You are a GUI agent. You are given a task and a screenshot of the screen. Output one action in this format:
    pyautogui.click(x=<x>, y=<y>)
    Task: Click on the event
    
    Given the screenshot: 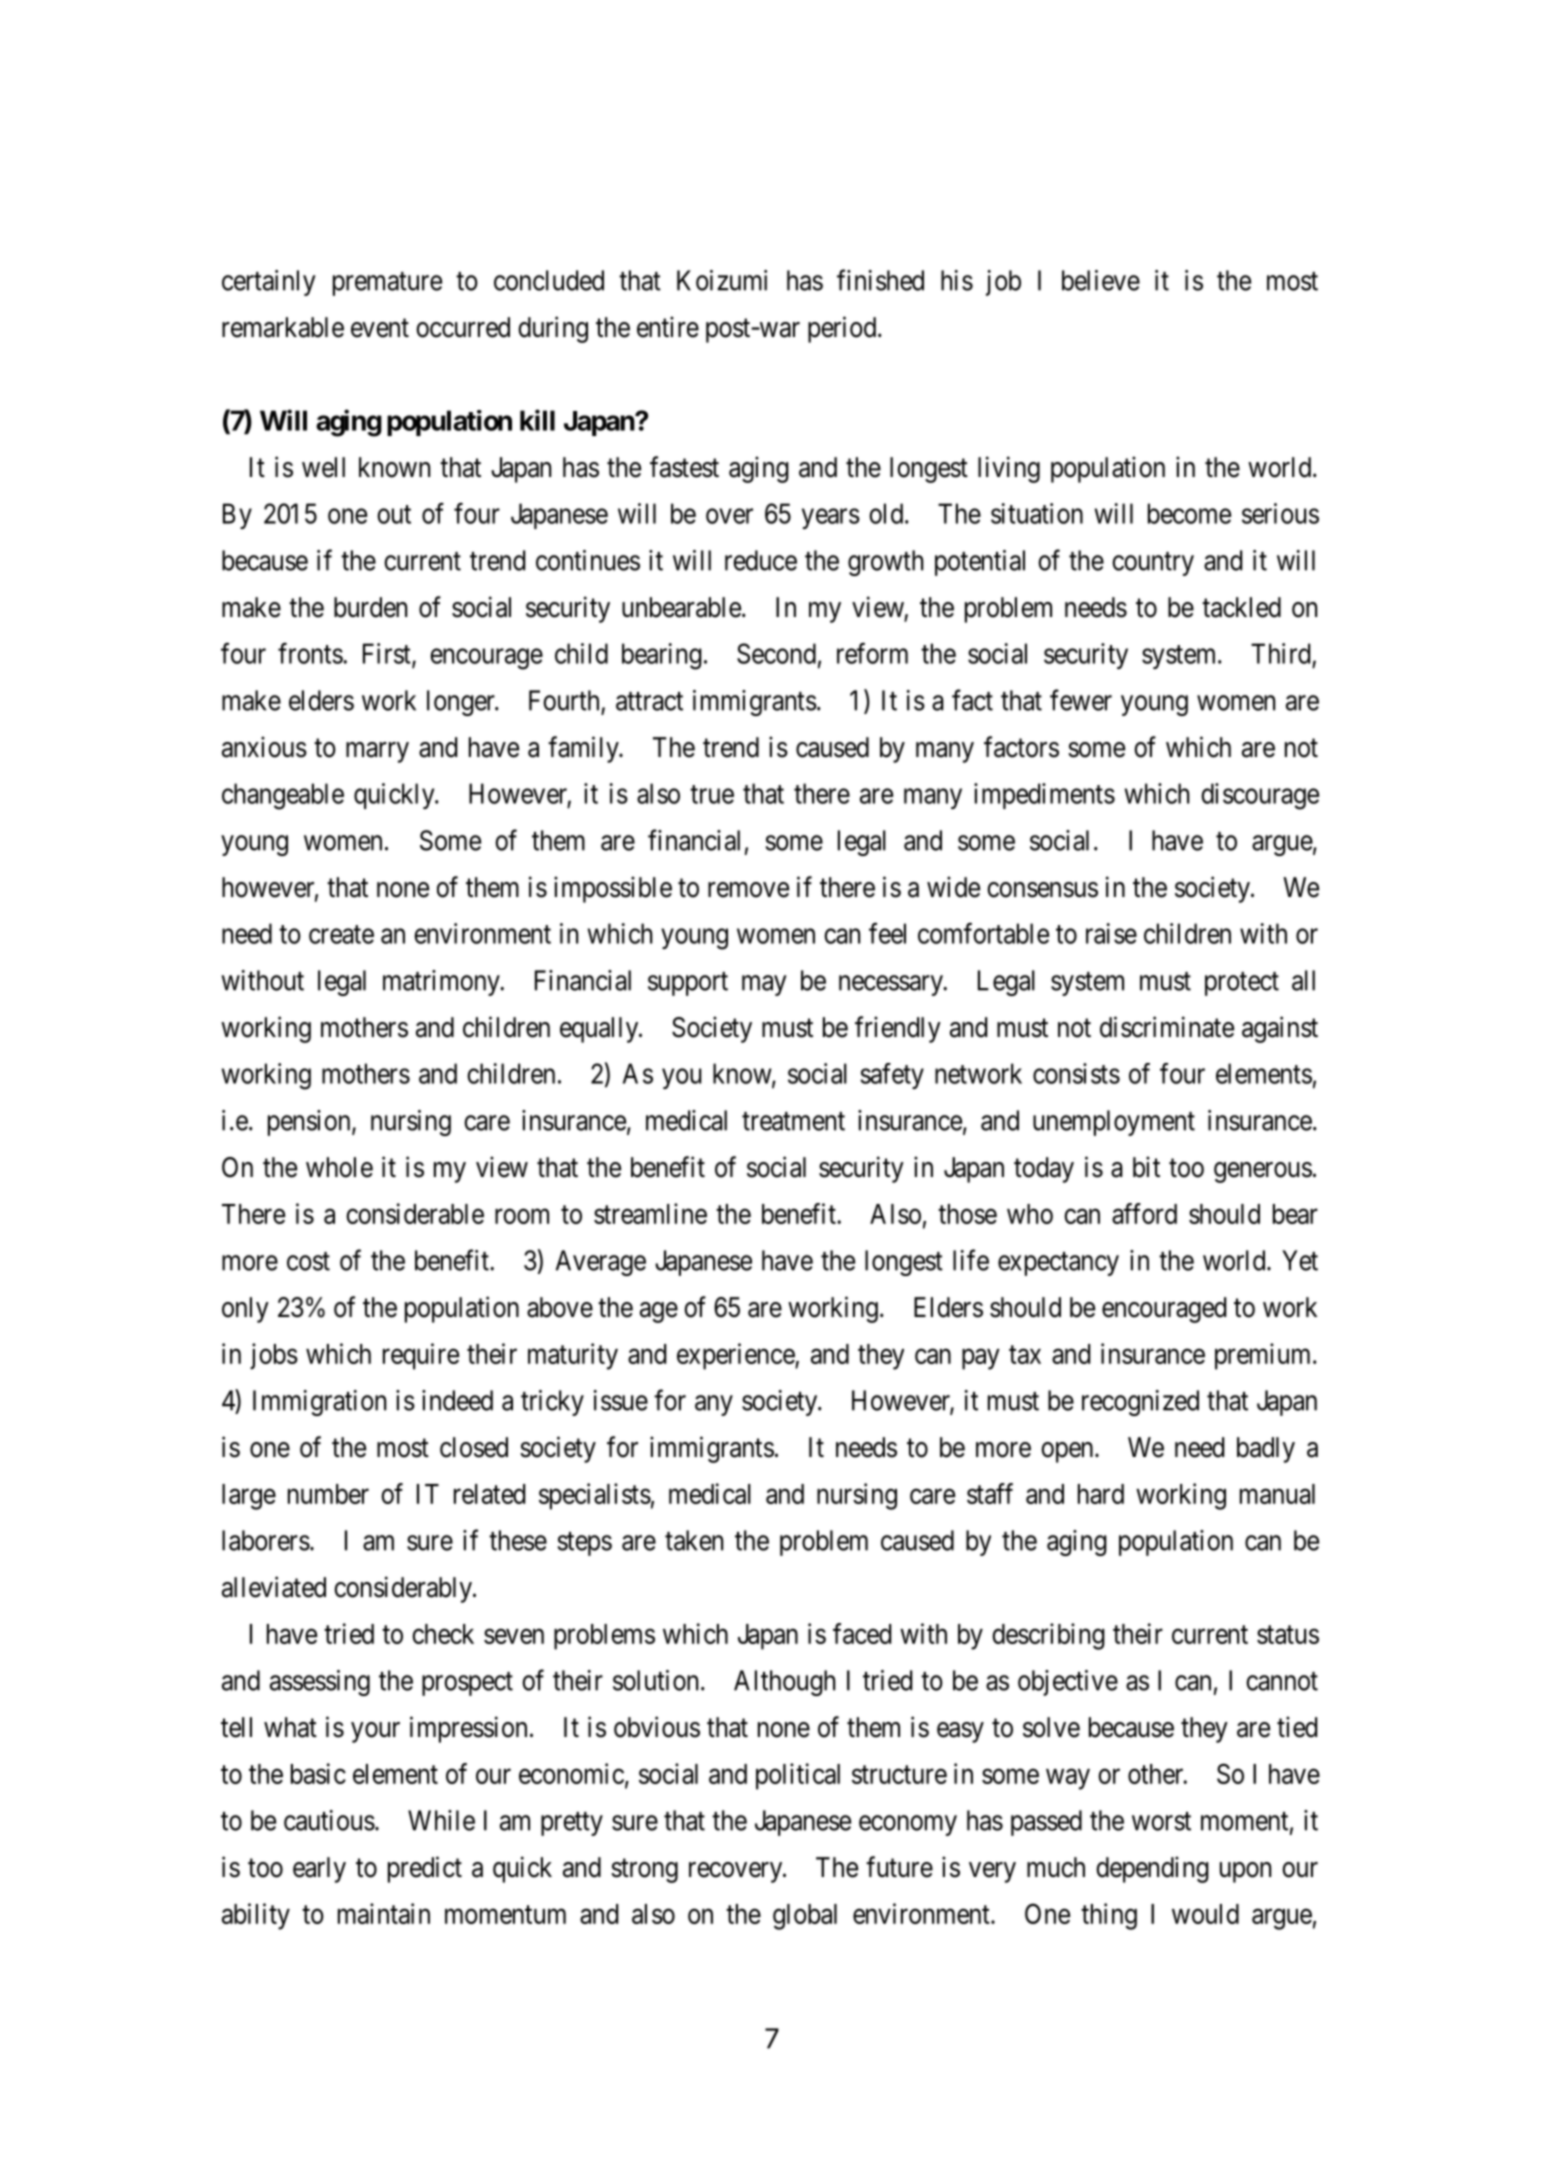 What is the action you would take?
    pyautogui.click(x=380, y=328)
